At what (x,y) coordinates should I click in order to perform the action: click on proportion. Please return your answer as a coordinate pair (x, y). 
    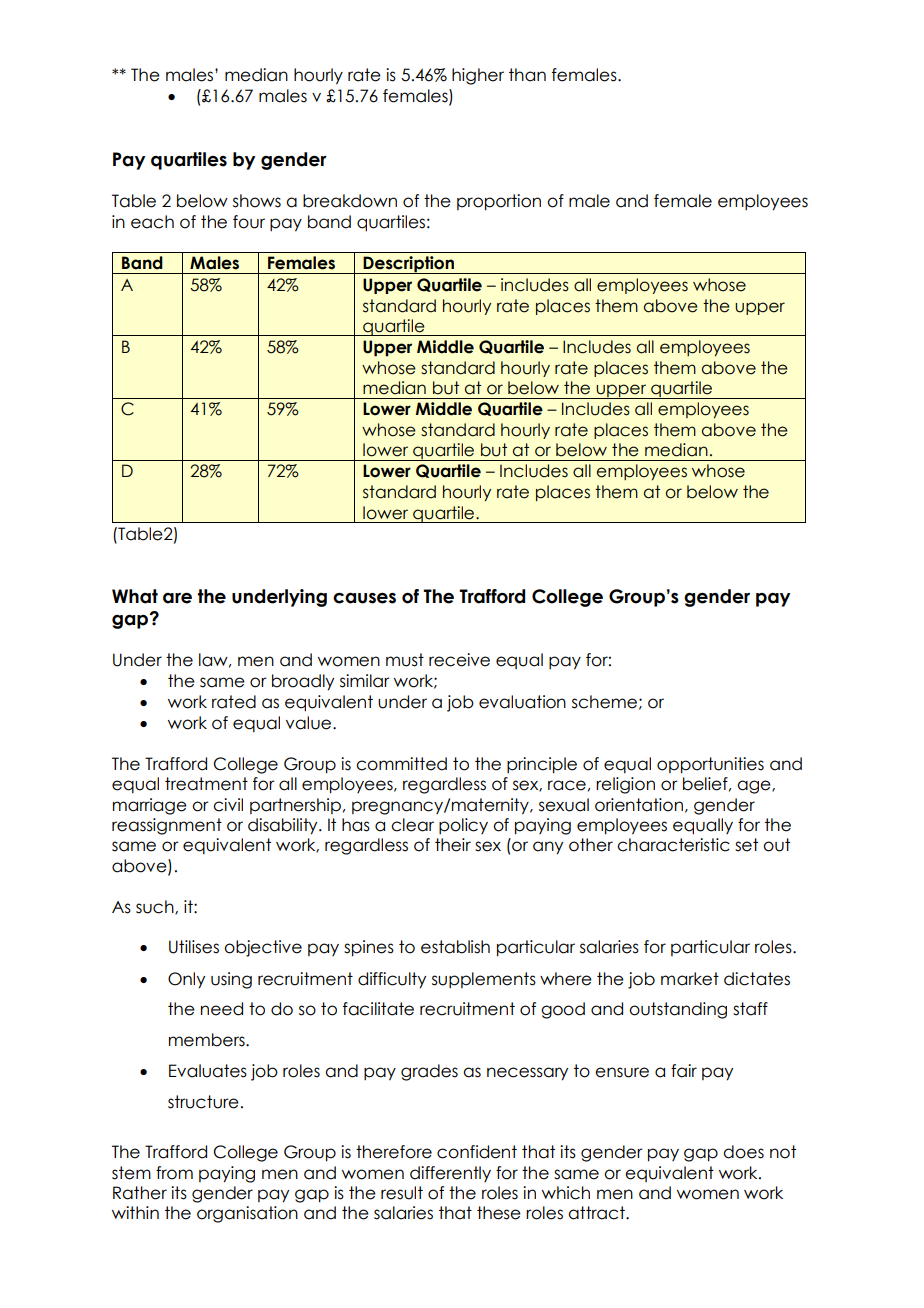
    Looking at the image, I should click on (499, 202).
